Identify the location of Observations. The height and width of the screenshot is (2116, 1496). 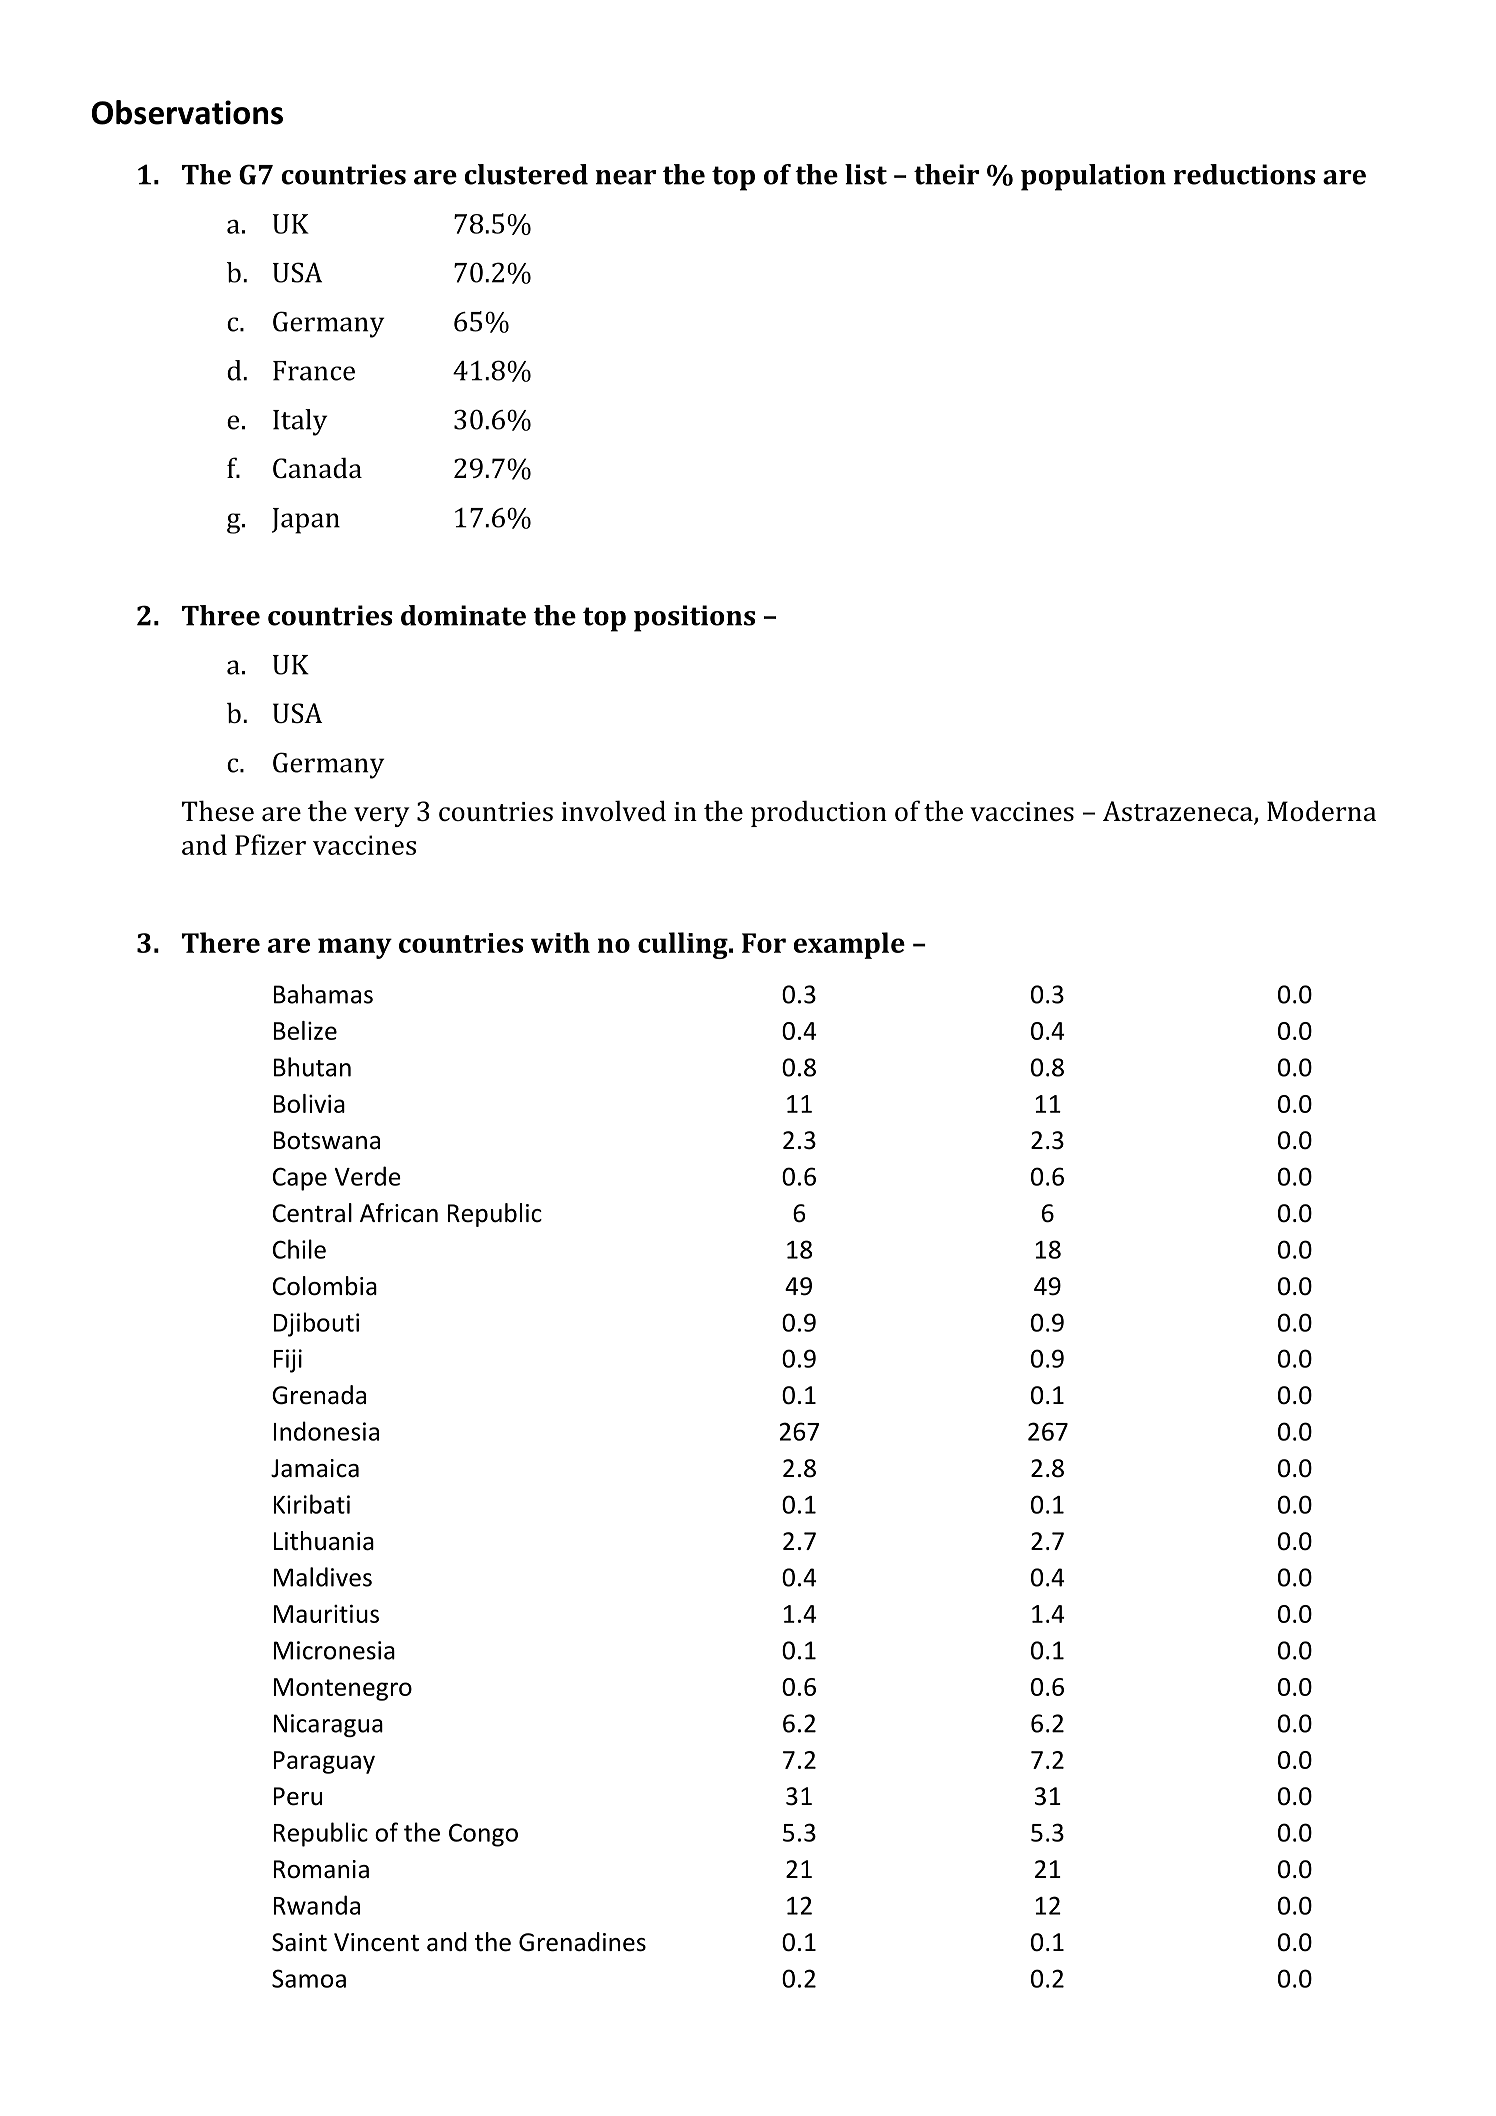
(187, 112).
